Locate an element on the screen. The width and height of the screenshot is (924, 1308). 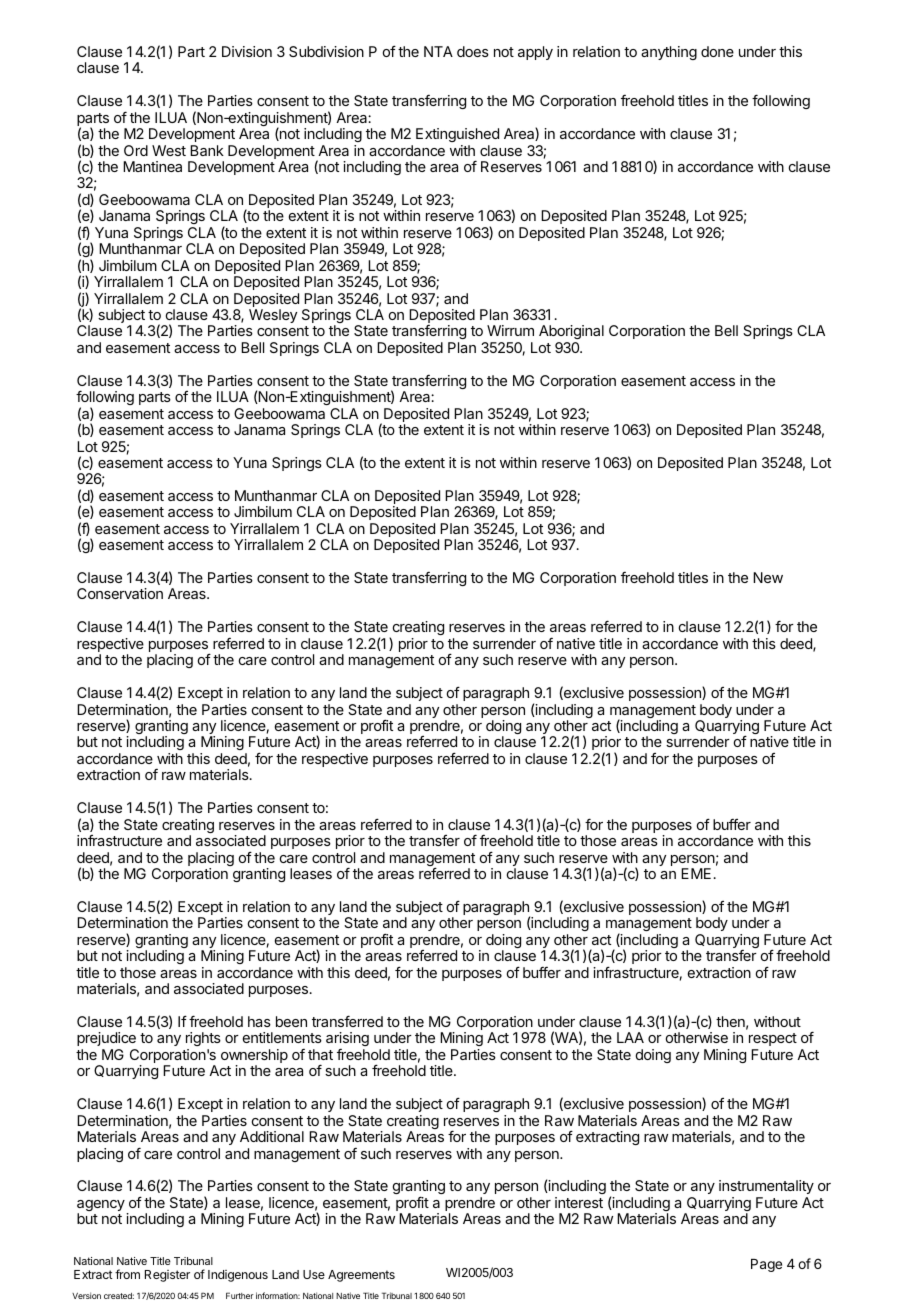
that is located at coordinates (320, 1054).
